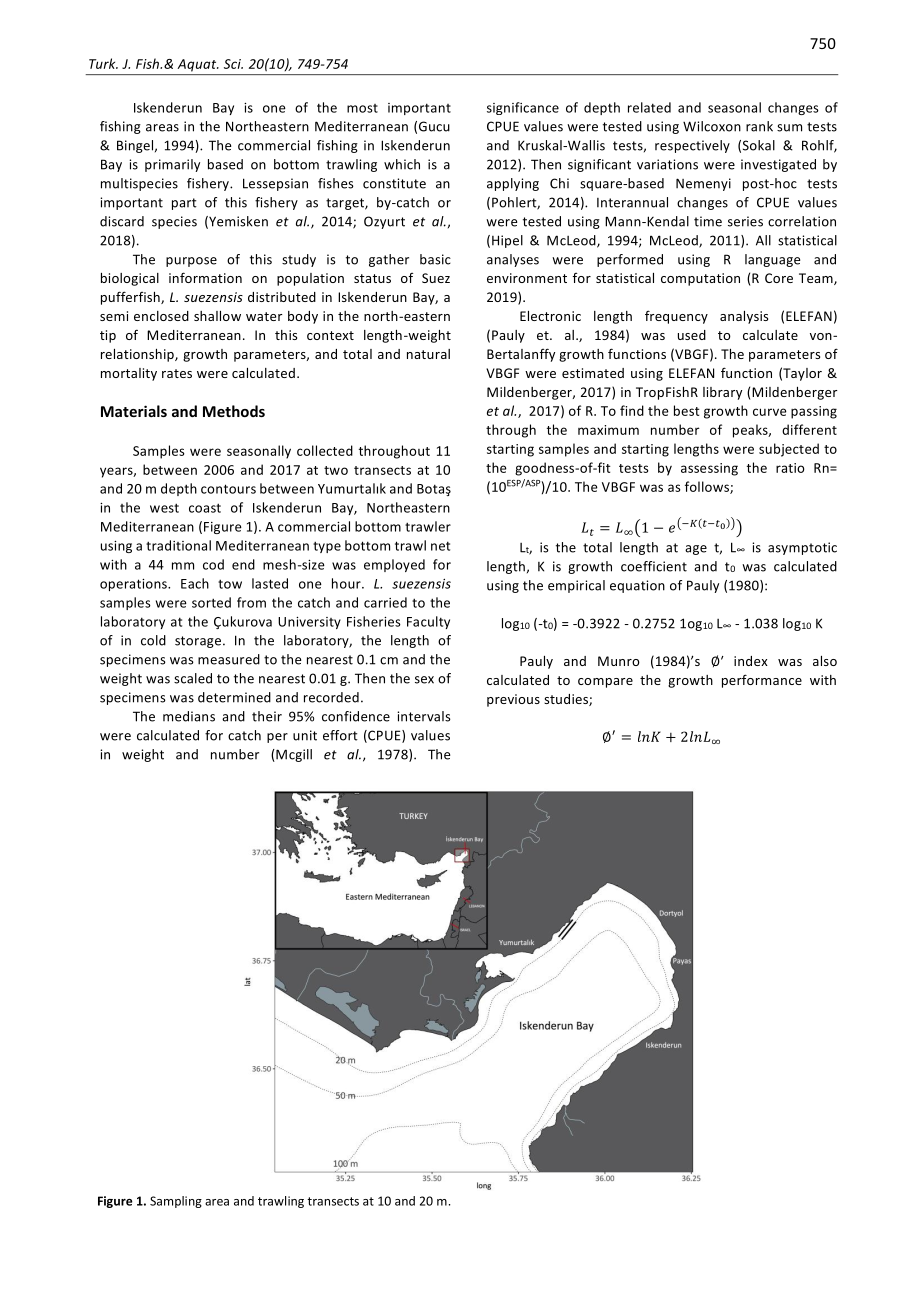 Image resolution: width=924 pixels, height=1308 pixels. I want to click on intervals, so click(424, 716).
